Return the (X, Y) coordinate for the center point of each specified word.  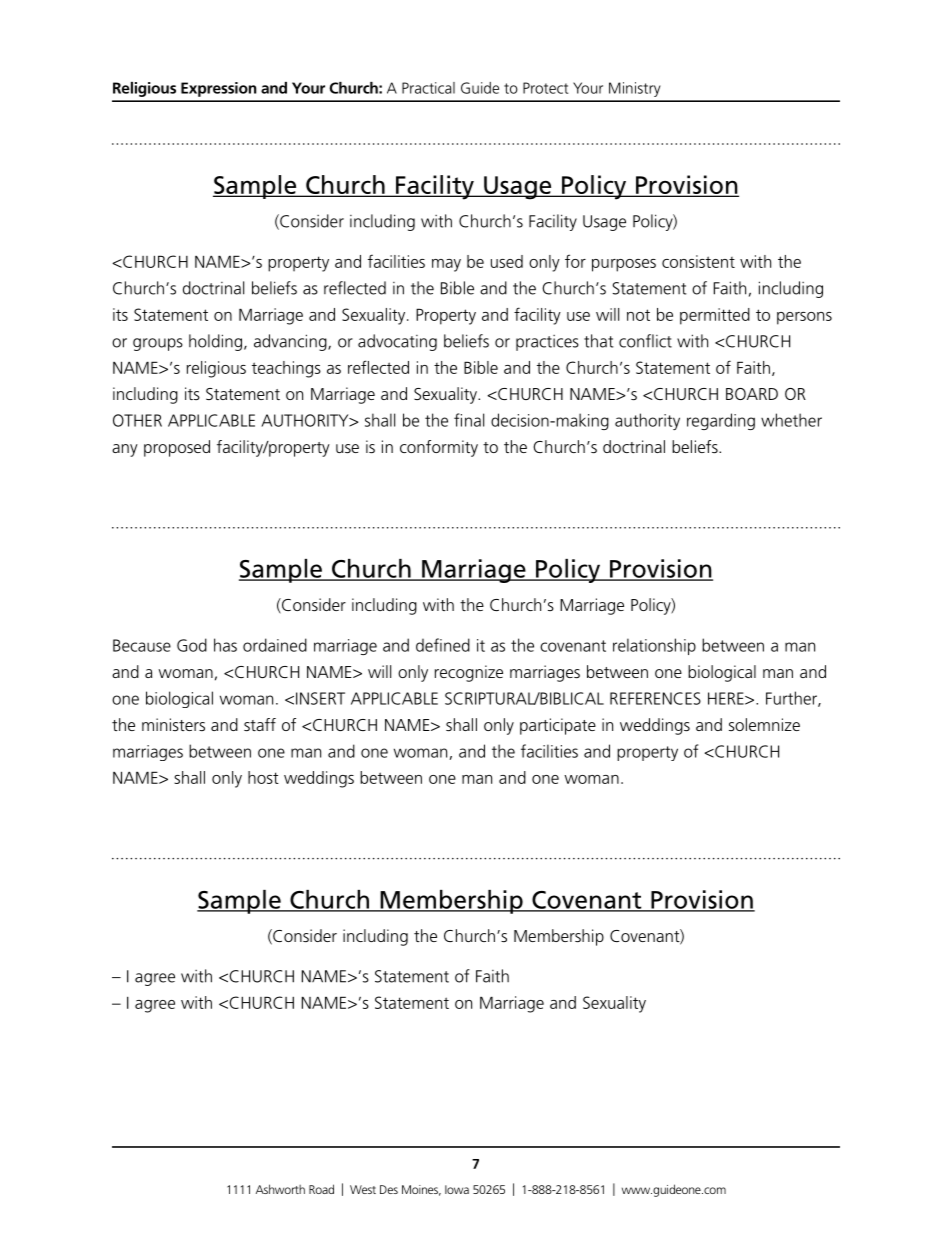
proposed (177, 448)
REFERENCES (655, 698)
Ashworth (280, 1189)
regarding (721, 421)
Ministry (635, 89)
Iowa (457, 1189)
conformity (439, 448)
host (263, 777)
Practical (428, 88)
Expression (218, 89)
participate (558, 726)
